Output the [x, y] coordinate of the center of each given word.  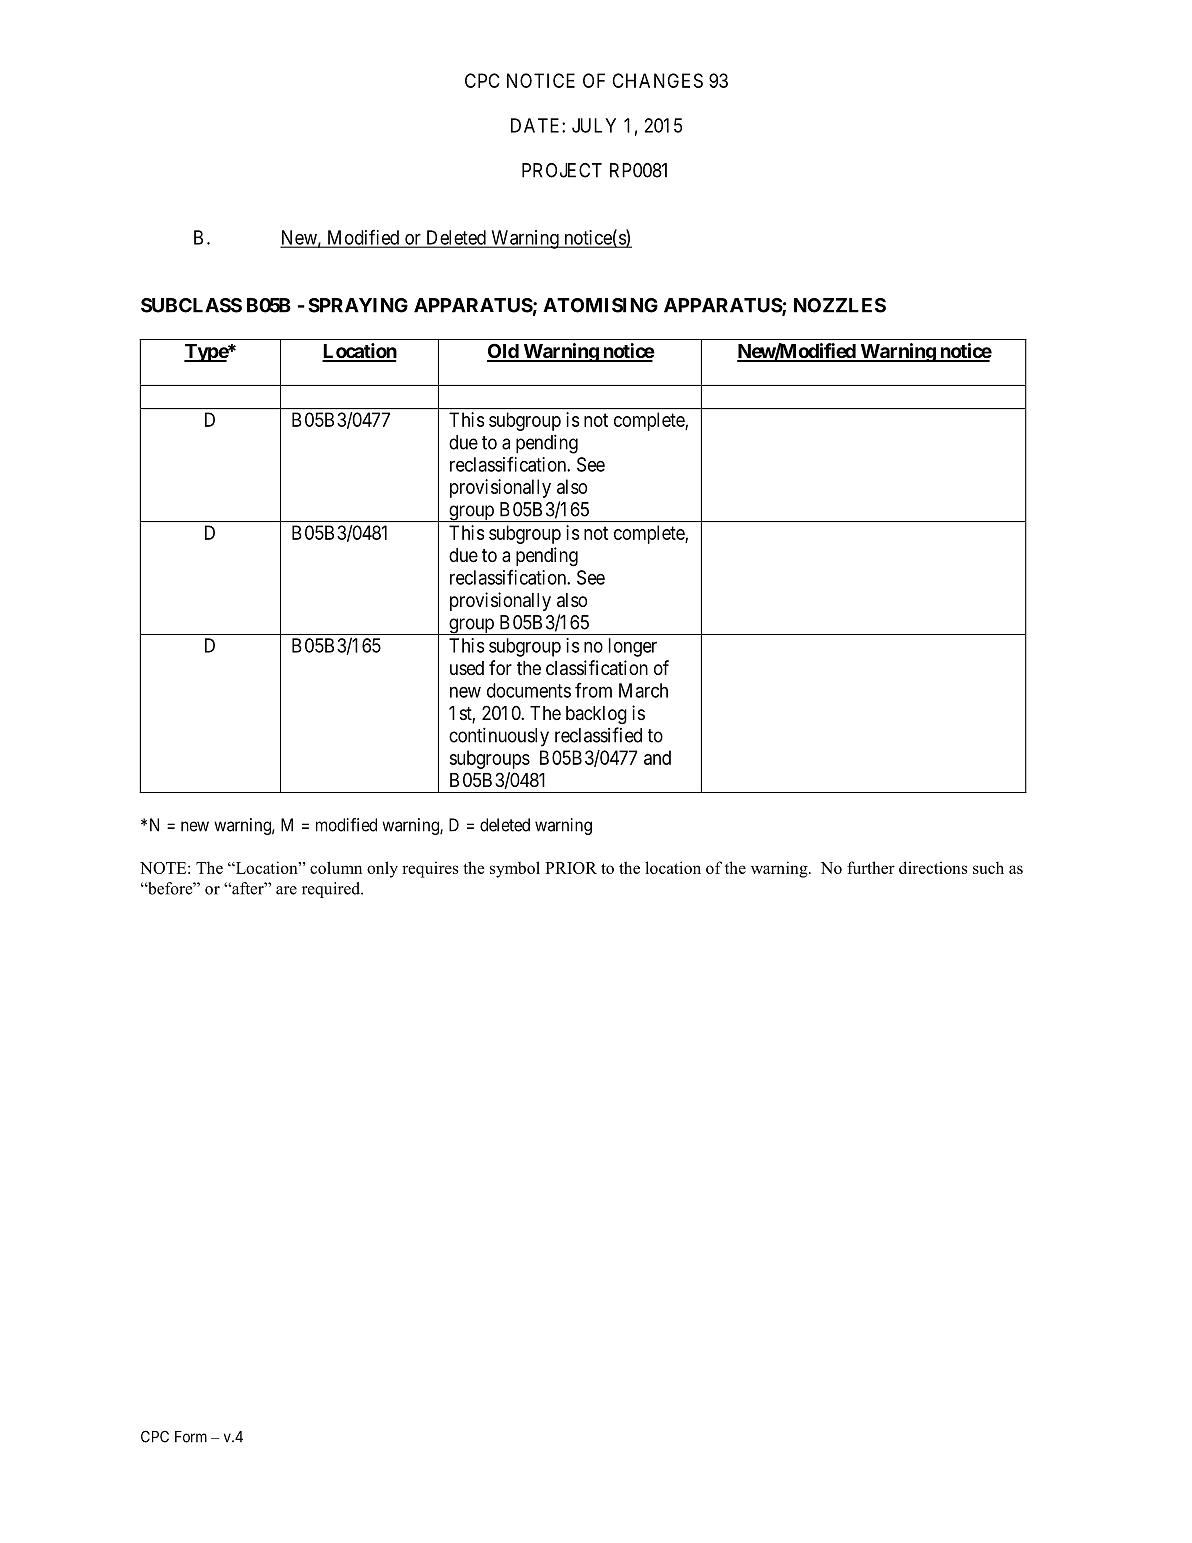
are [286, 890]
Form [191, 1437]
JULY [594, 125]
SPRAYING [358, 305]
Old [503, 352]
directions [933, 867]
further [871, 867]
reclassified [598, 735]
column [336, 867]
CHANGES [658, 80]
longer [633, 647]
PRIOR [571, 868]
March [643, 690]
